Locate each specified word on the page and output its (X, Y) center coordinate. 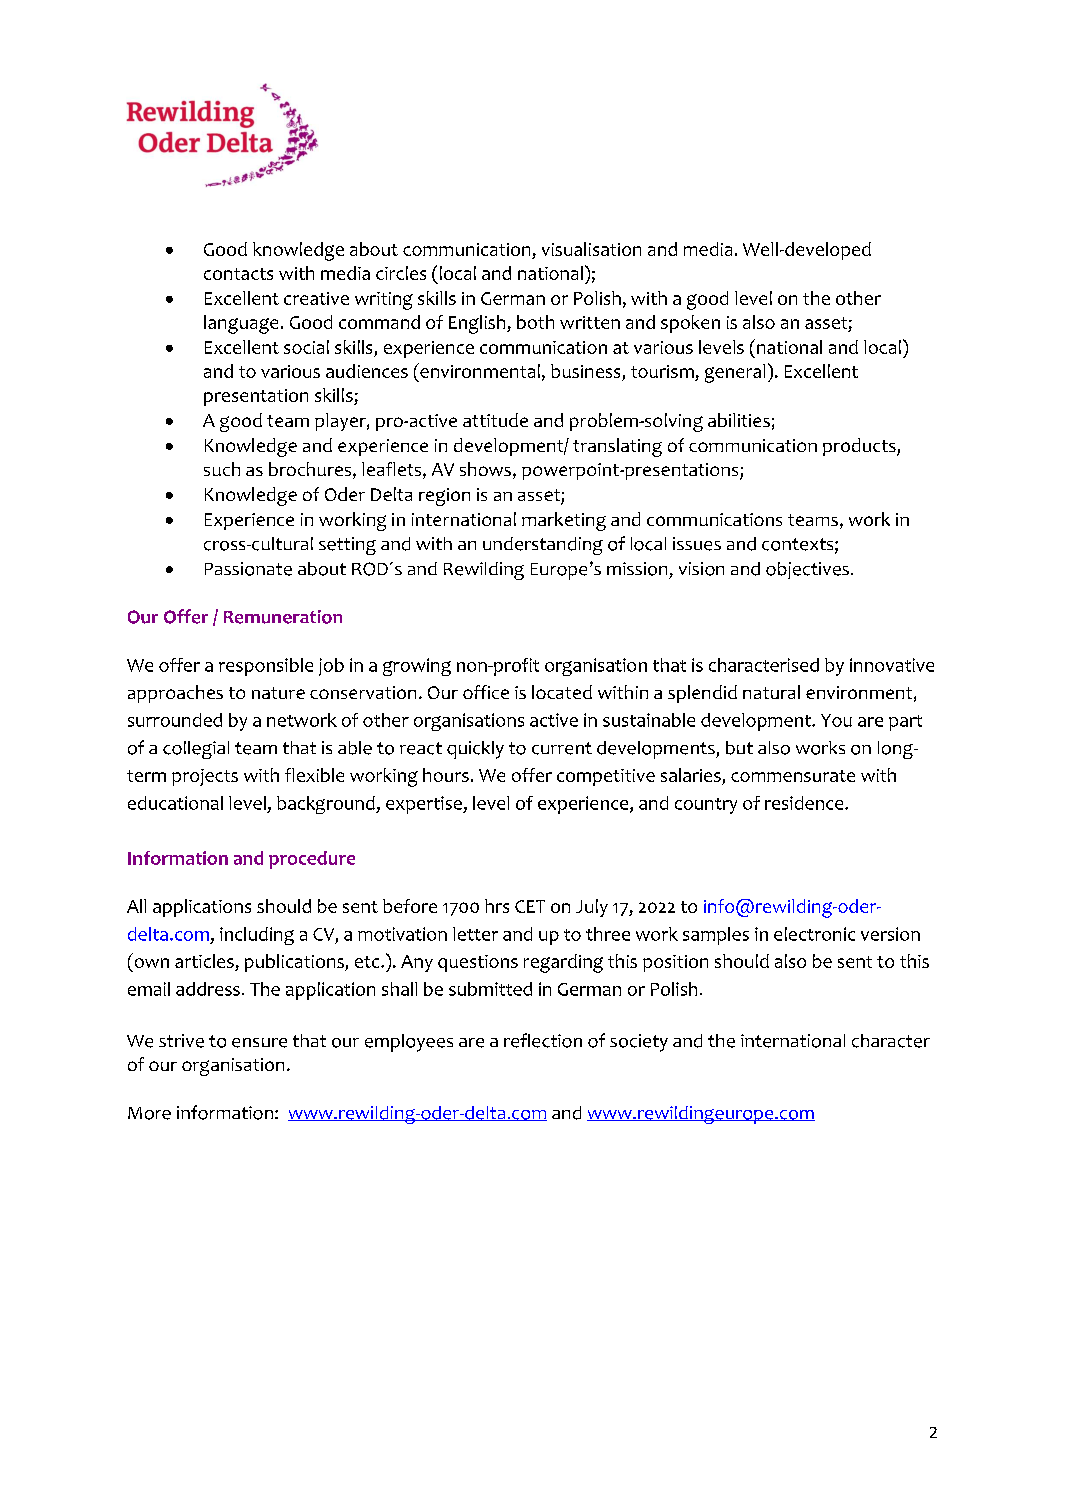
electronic (814, 934)
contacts (238, 274)
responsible (266, 667)
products (860, 447)
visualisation (591, 249)
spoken (690, 324)
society (639, 1043)
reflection (543, 1040)
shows (485, 469)
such (222, 469)
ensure (259, 1043)
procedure (312, 860)
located (562, 692)
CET (530, 906)
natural (771, 692)
